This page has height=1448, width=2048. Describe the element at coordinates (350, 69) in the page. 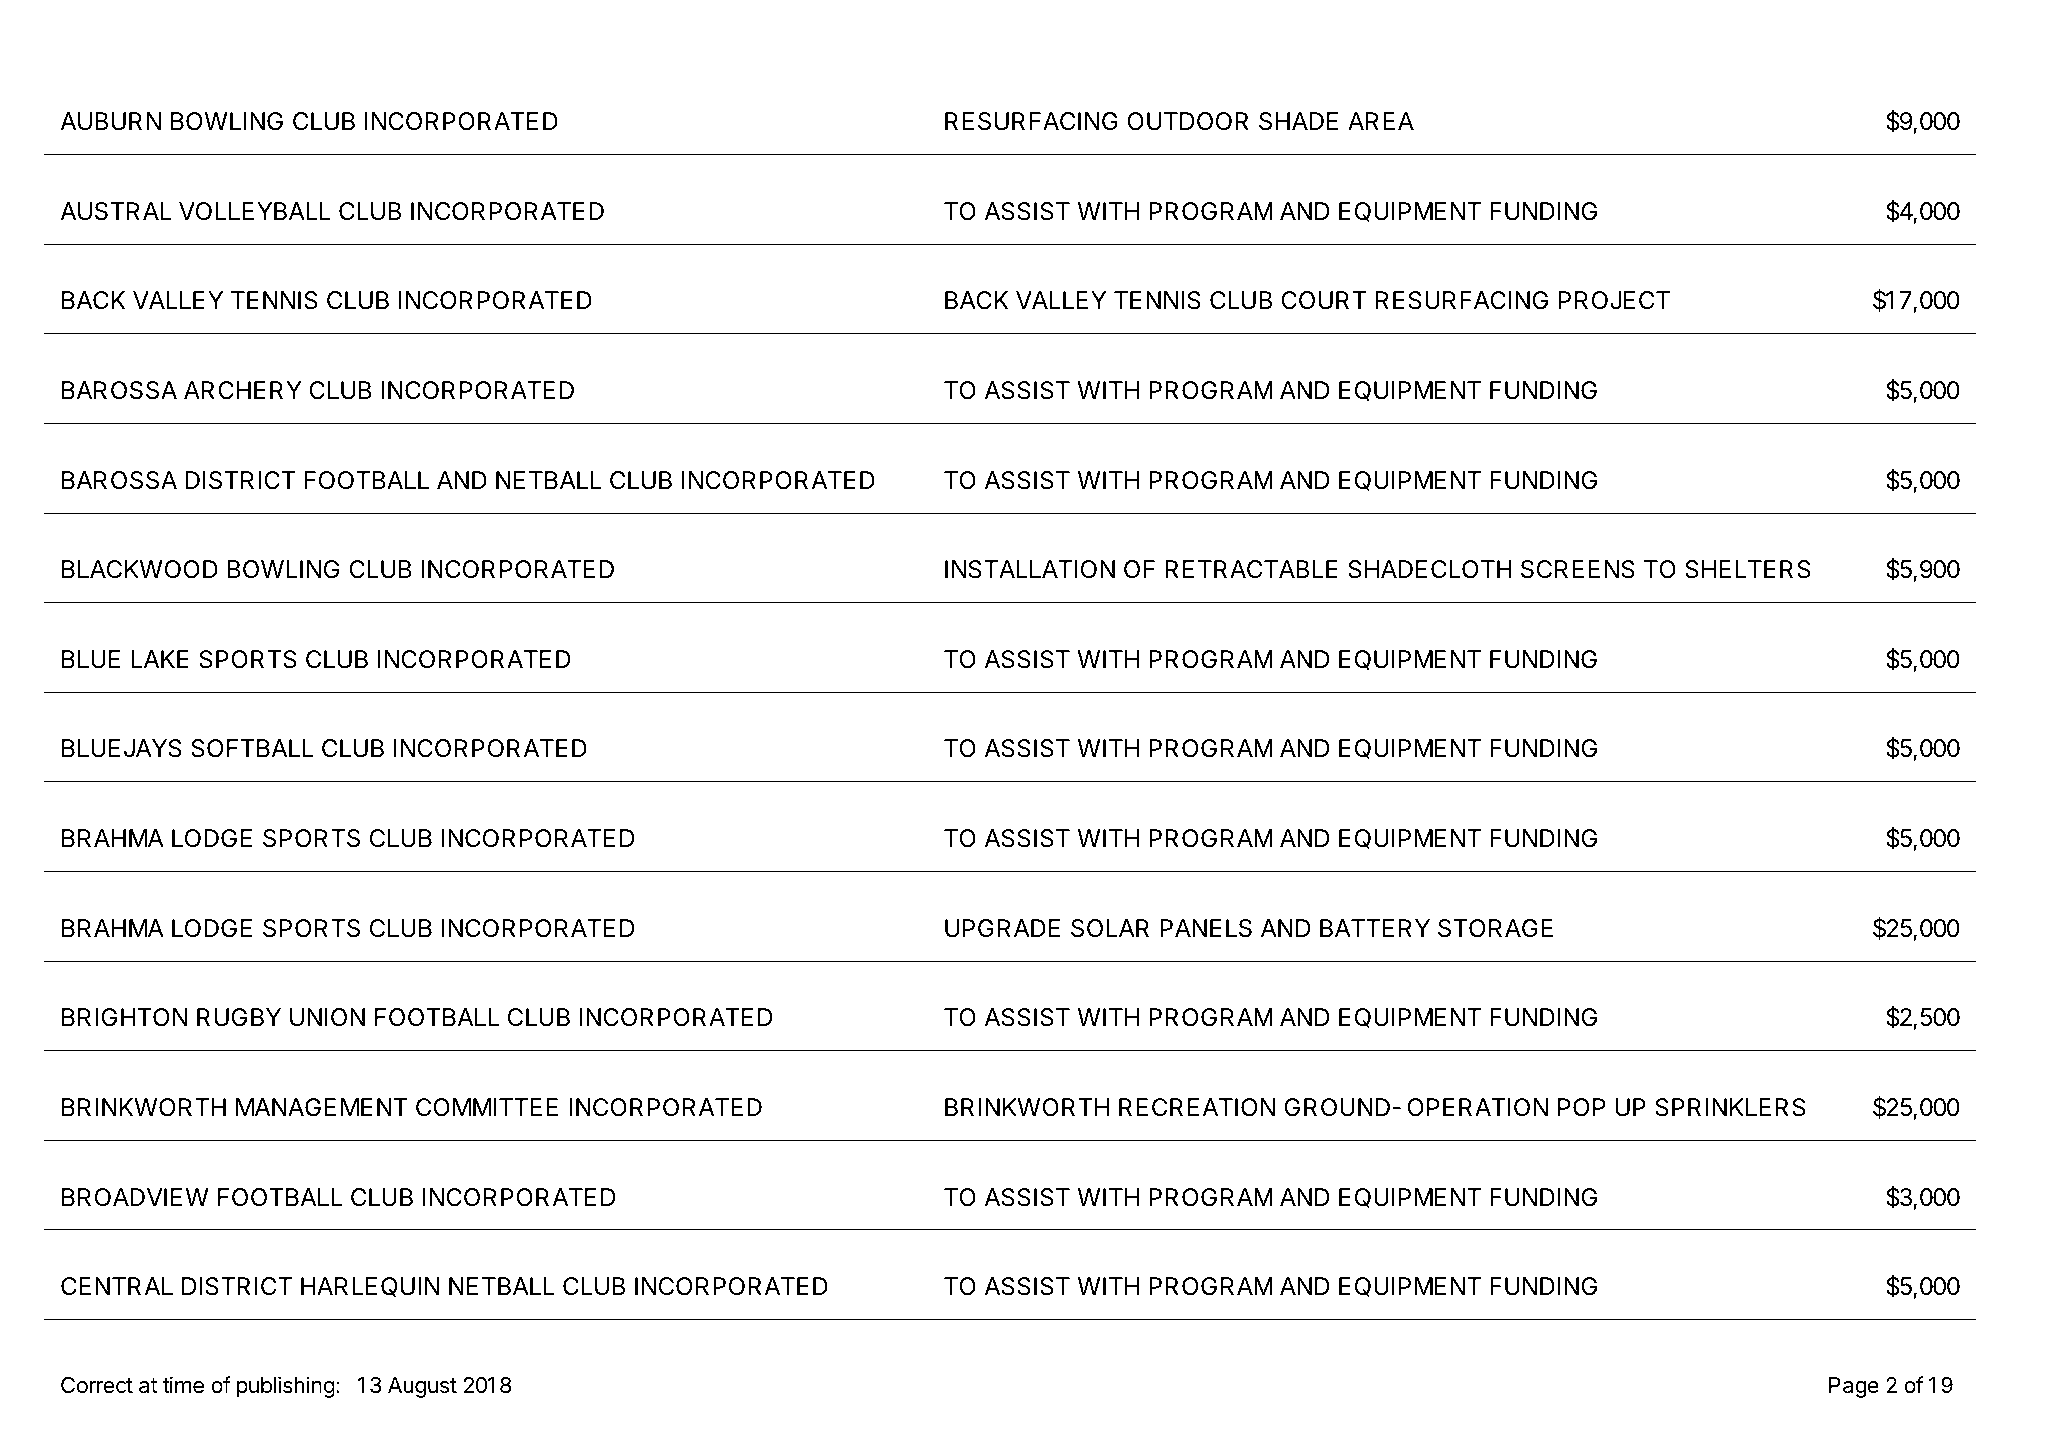

I see `APPLICANT` at that location.
